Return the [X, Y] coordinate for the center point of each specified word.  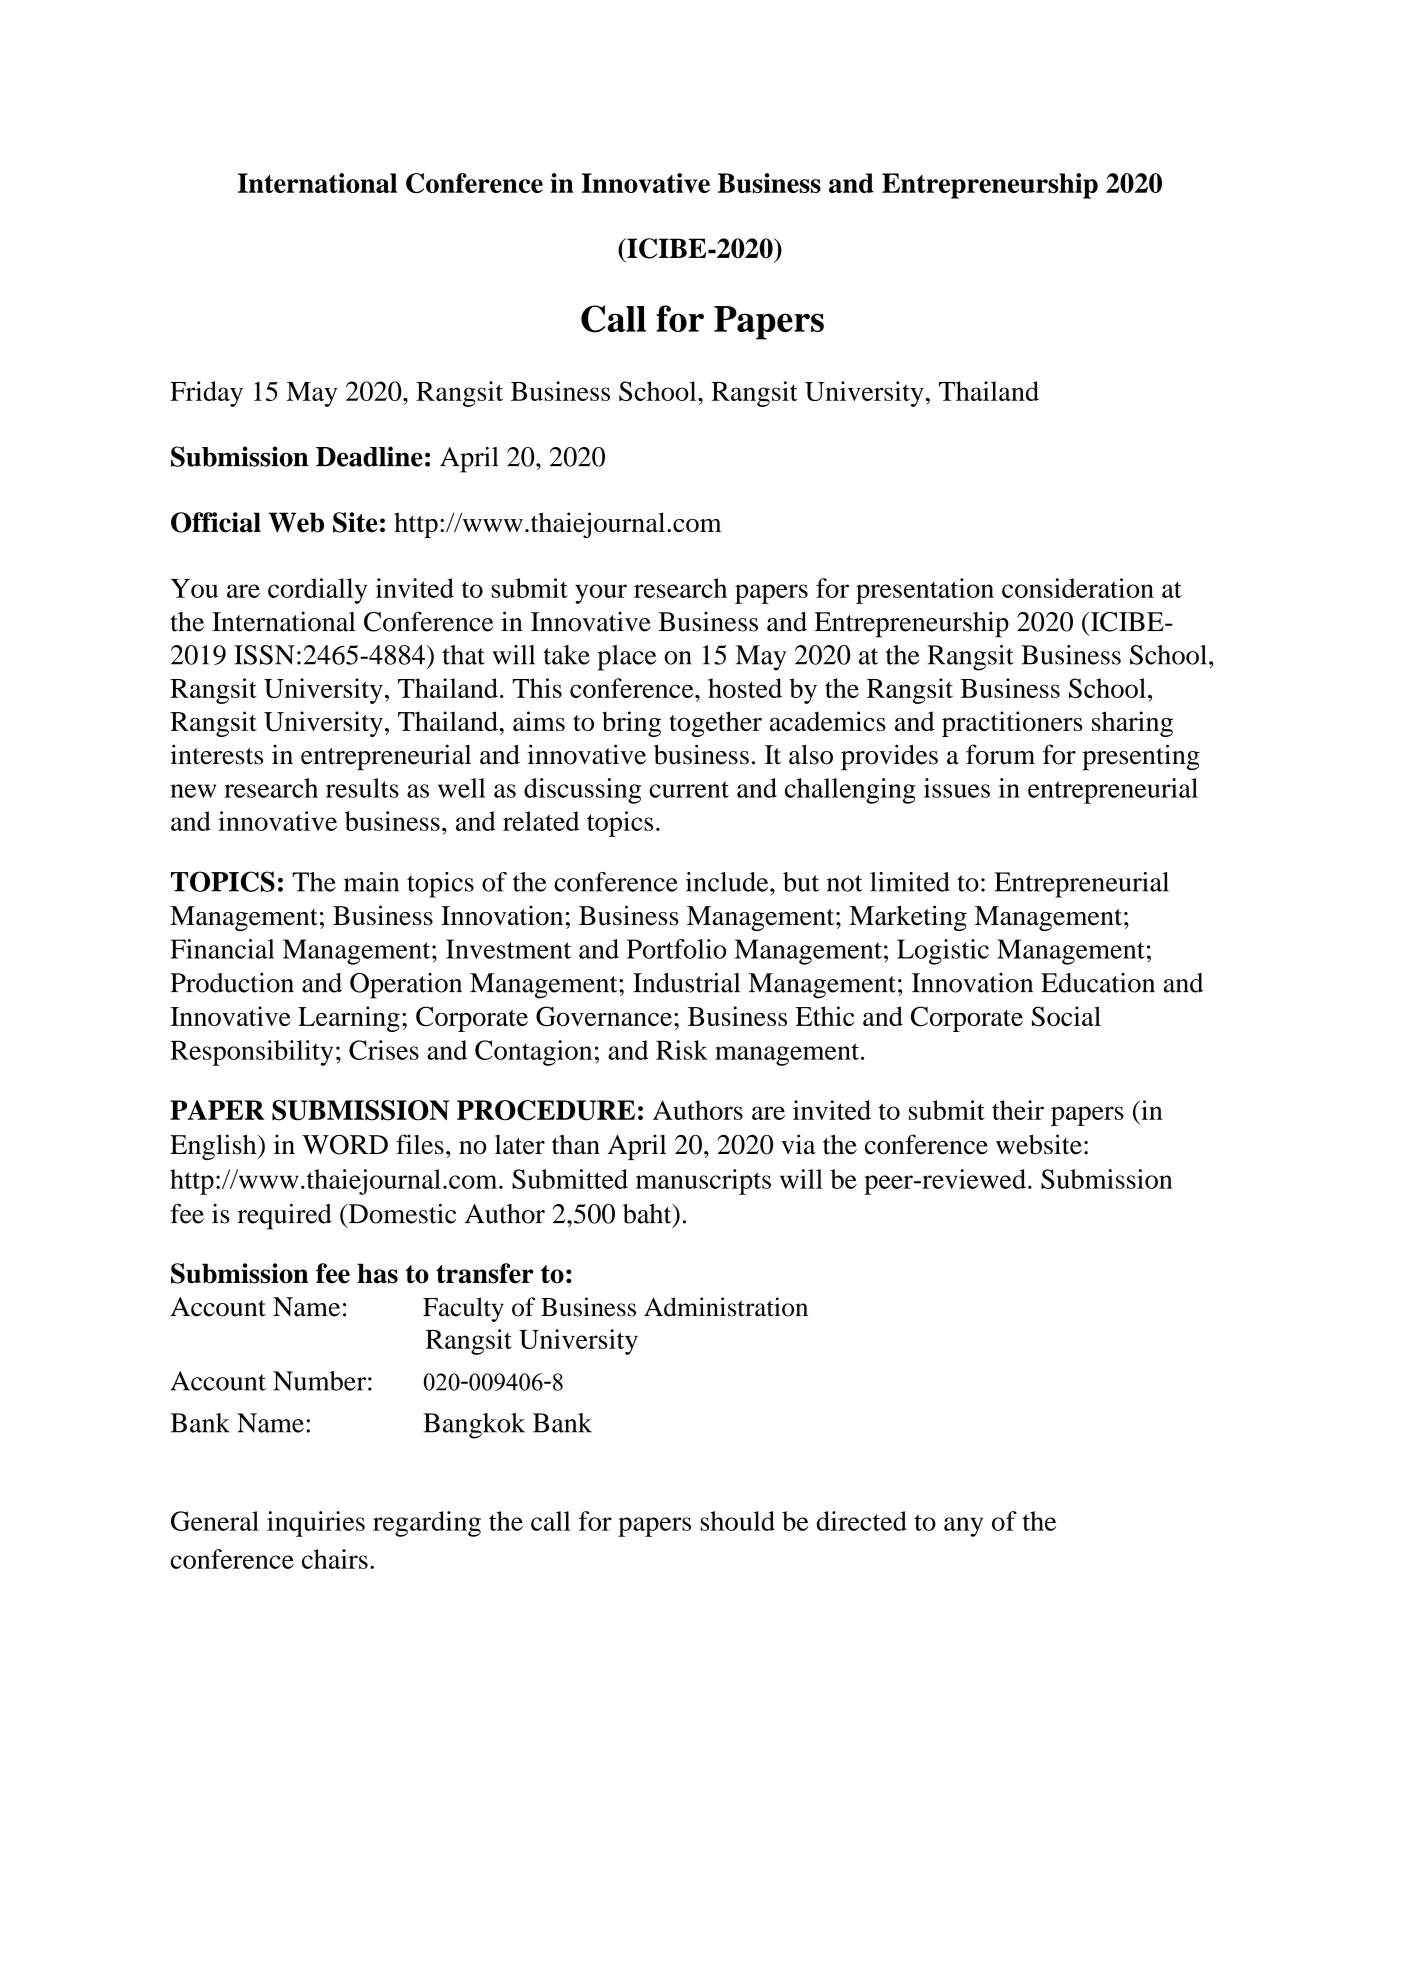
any [963, 1527]
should [737, 1521]
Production [232, 983]
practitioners [1012, 724]
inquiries [316, 1524]
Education [1098, 983]
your [601, 594]
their [1018, 1110]
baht [648, 1214]
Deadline [369, 456]
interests [216, 754]
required [285, 1216]
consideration [1078, 588]
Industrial [686, 983]
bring [631, 724]
